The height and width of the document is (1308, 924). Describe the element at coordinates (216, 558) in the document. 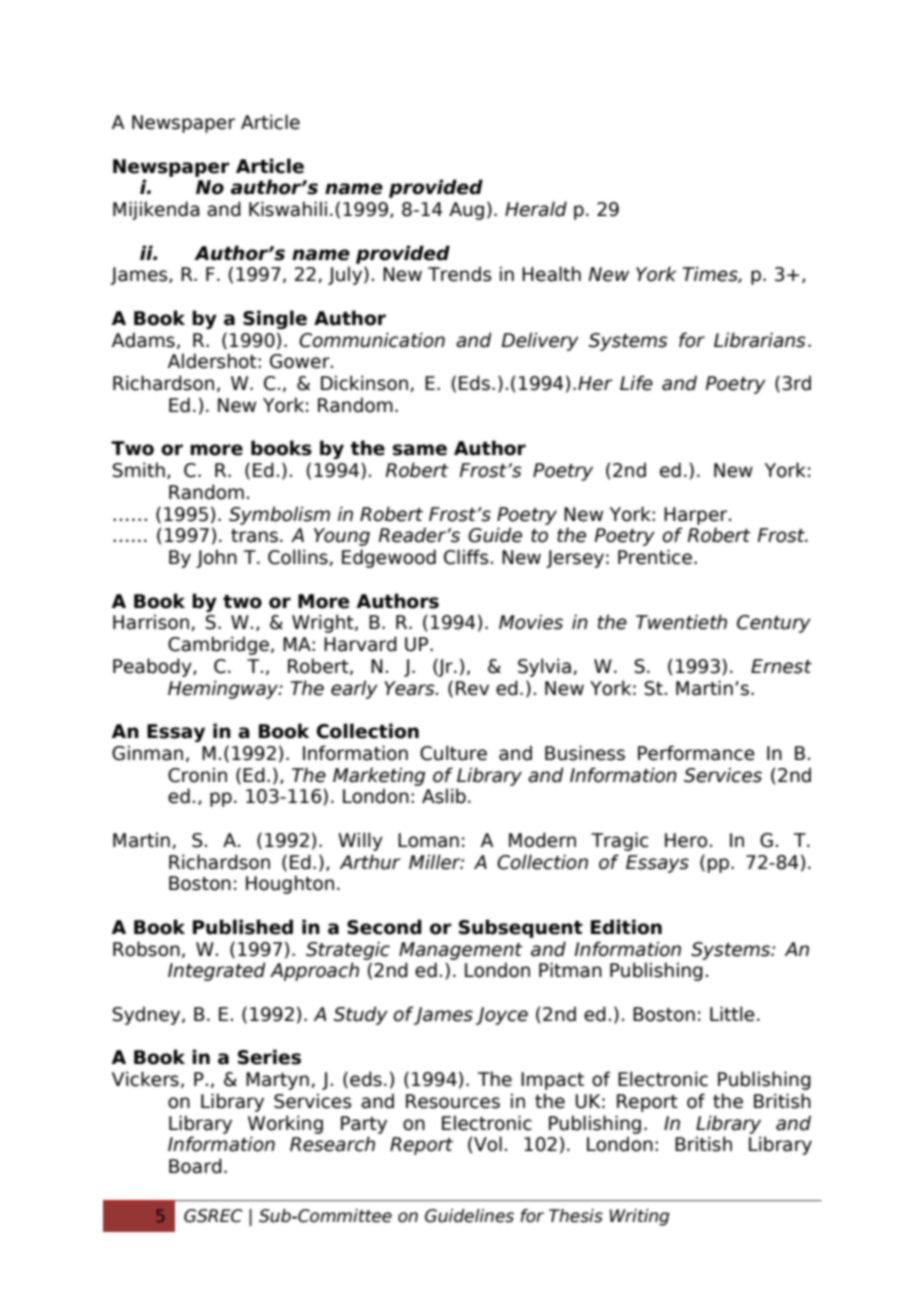

I see `John` at that location.
